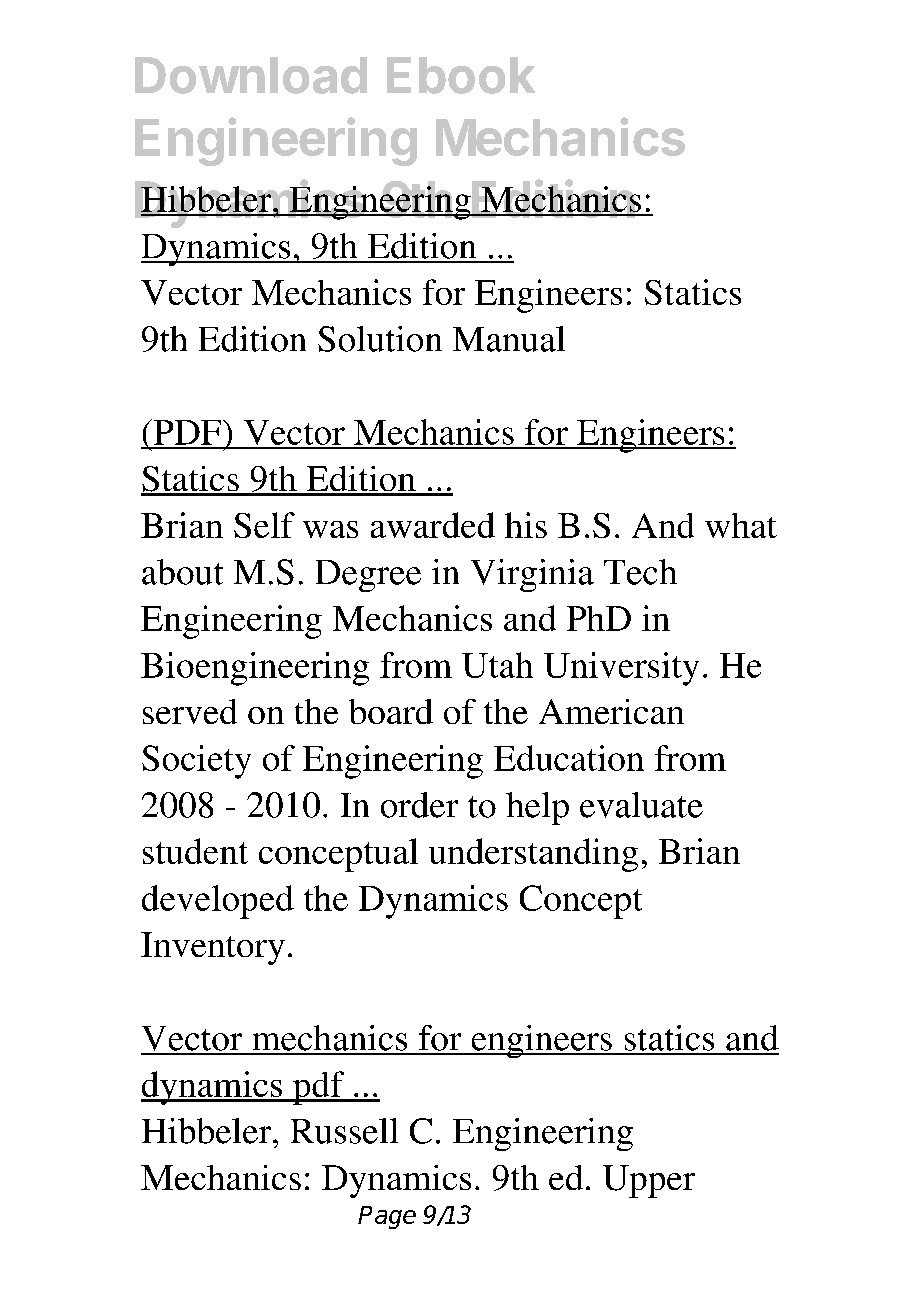 This document has width=924, height=1303. What do you see at coordinates (419, 805) in the document?
I see `order` at bounding box center [419, 805].
